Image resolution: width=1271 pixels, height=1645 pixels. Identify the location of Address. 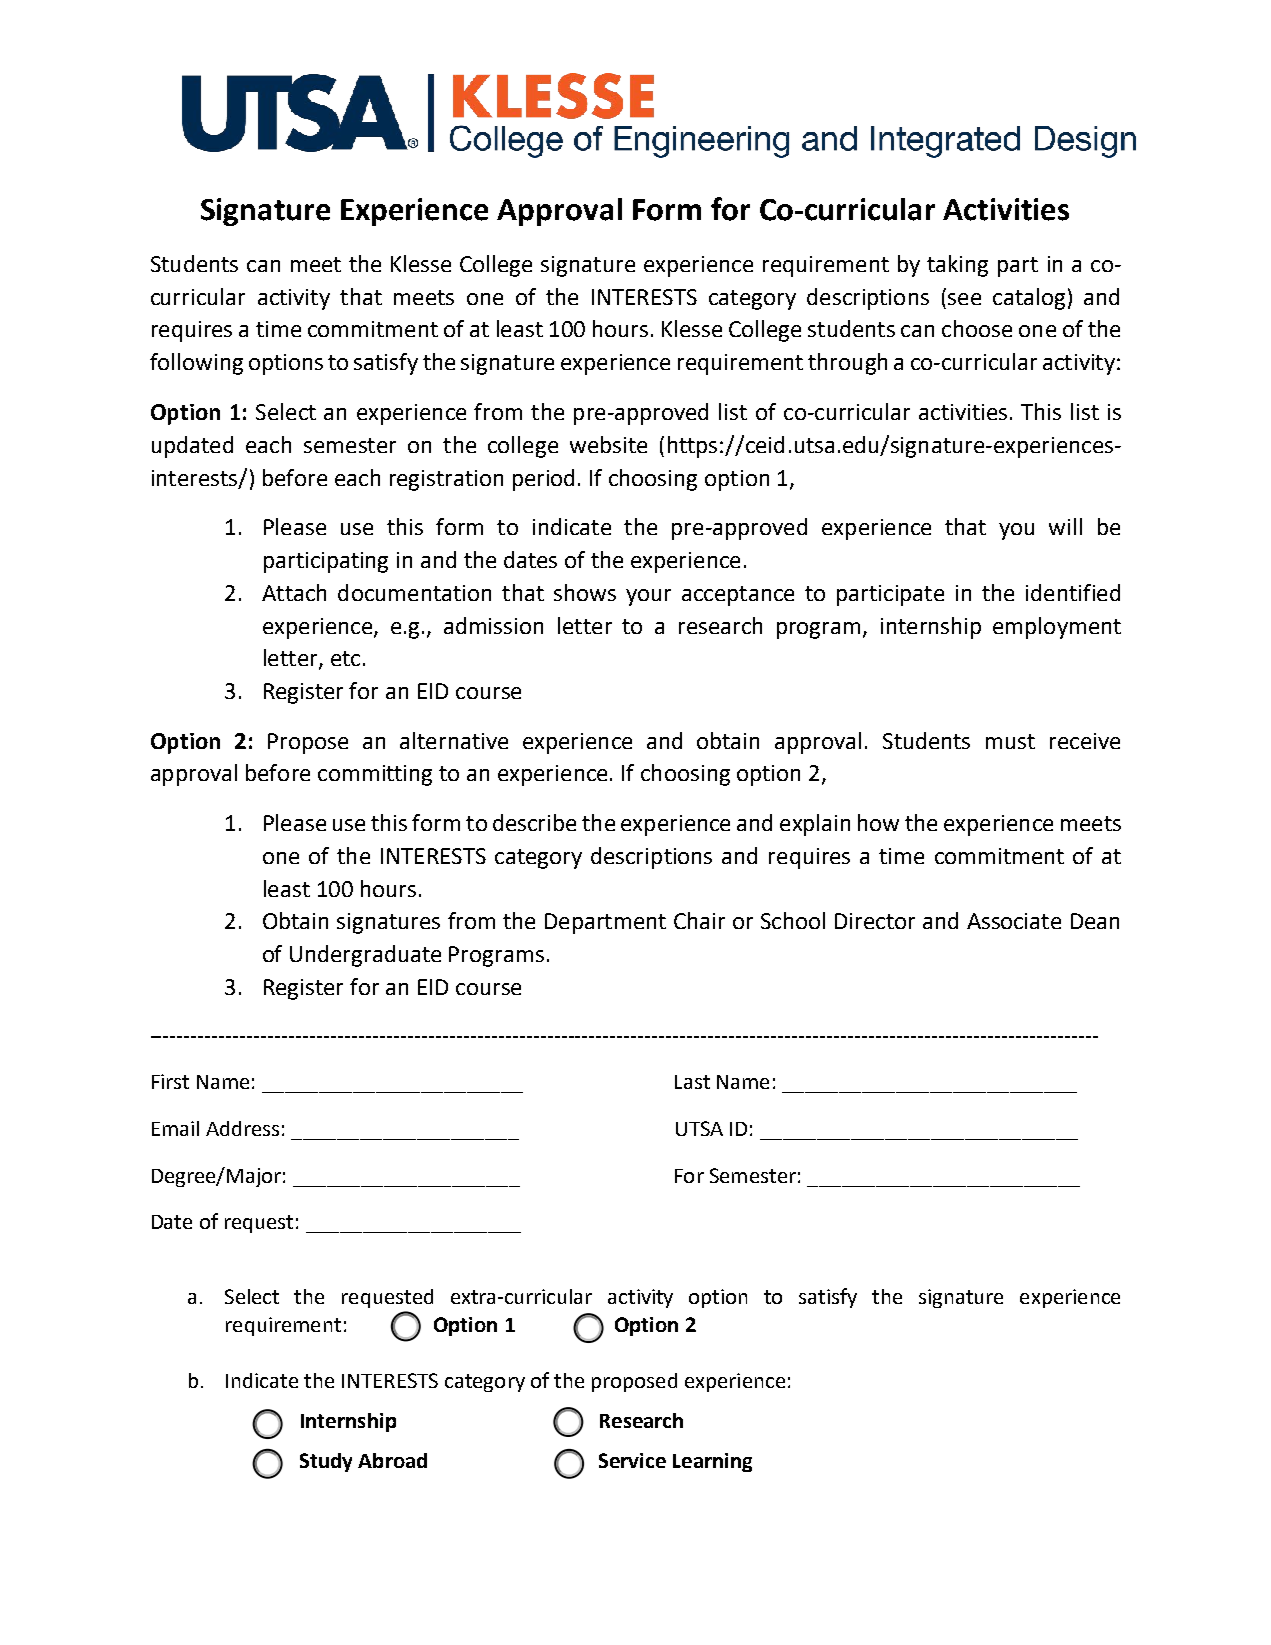
(242, 1128).
